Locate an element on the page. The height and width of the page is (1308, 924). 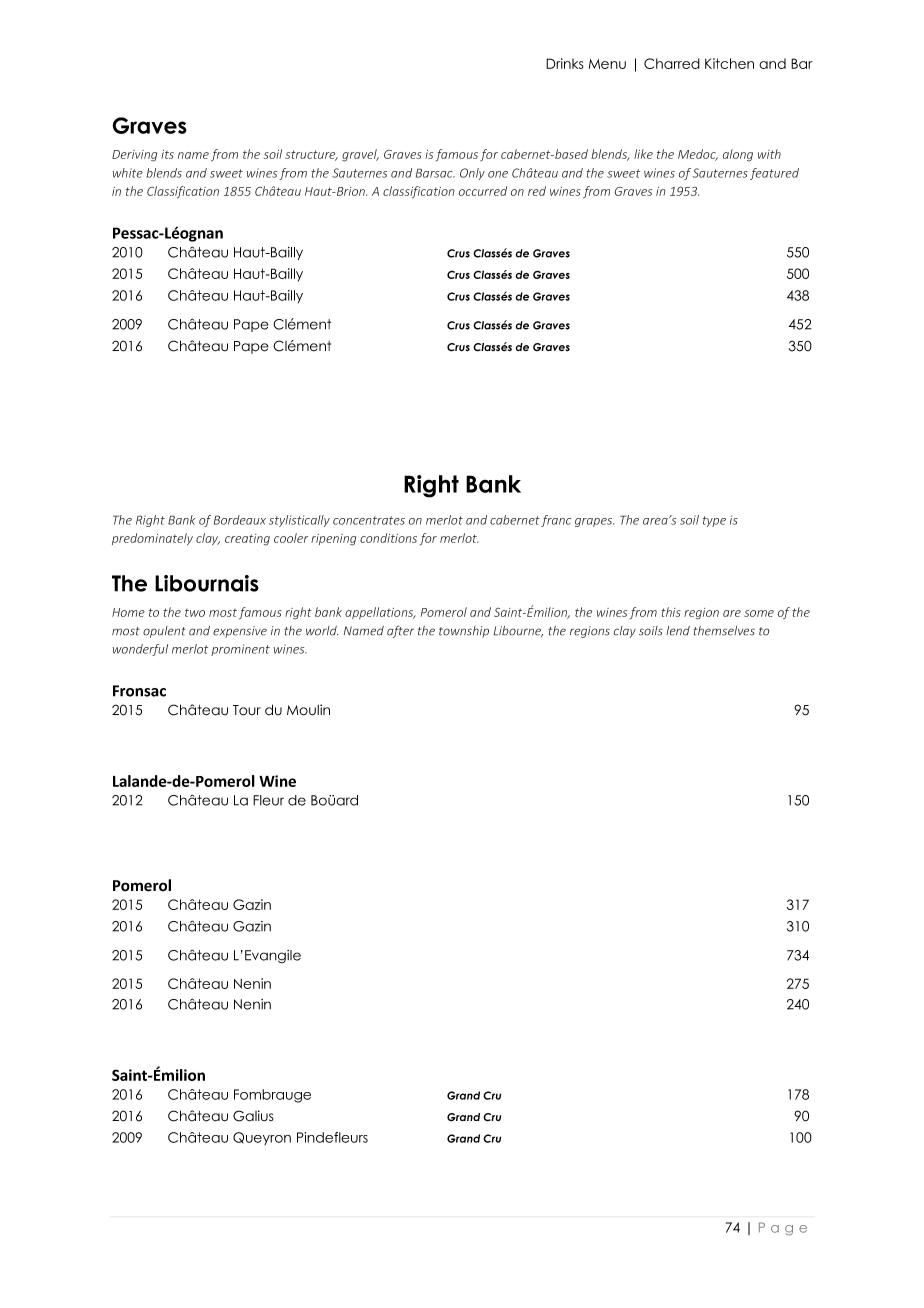
Bordeaux is located at coordinates (240, 520).
